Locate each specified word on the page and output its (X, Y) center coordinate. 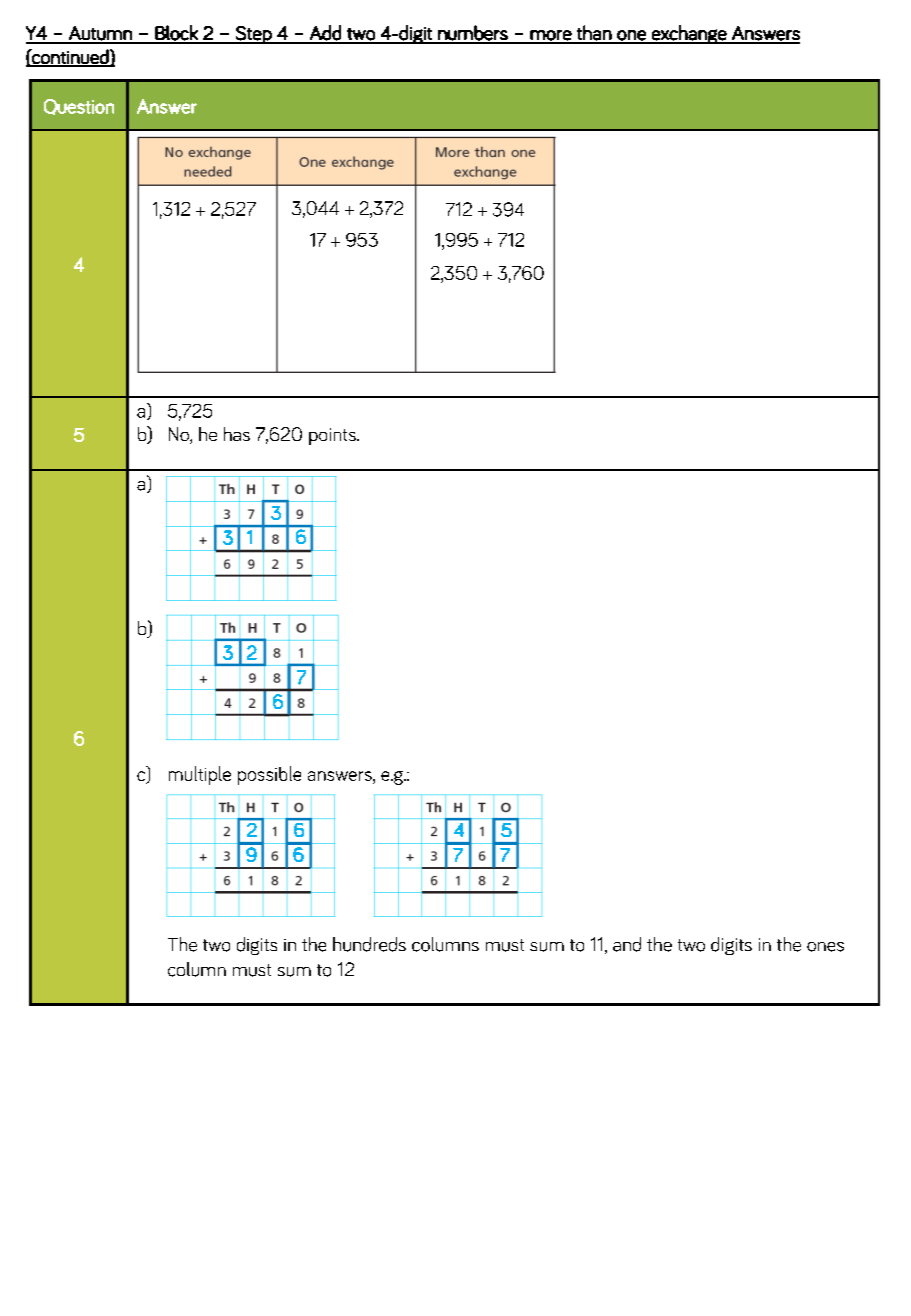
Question (79, 107)
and (627, 944)
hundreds (369, 944)
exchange (689, 34)
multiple (200, 775)
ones (825, 947)
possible (269, 775)
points (333, 436)
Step (254, 35)
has (237, 434)
